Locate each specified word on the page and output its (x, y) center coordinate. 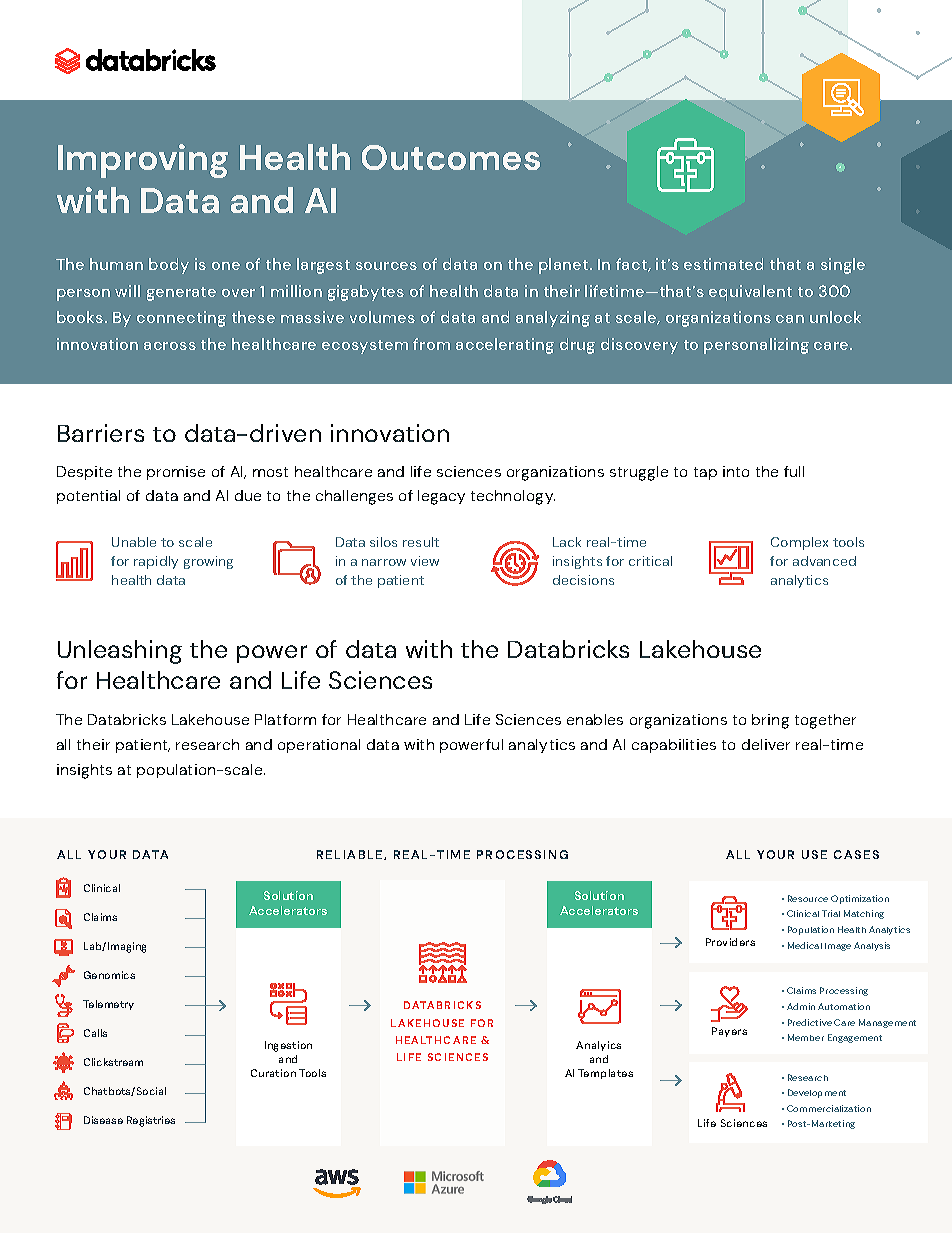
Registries (151, 1121)
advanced (824, 561)
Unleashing (120, 652)
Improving (143, 161)
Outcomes (451, 157)
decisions (583, 580)
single (843, 266)
